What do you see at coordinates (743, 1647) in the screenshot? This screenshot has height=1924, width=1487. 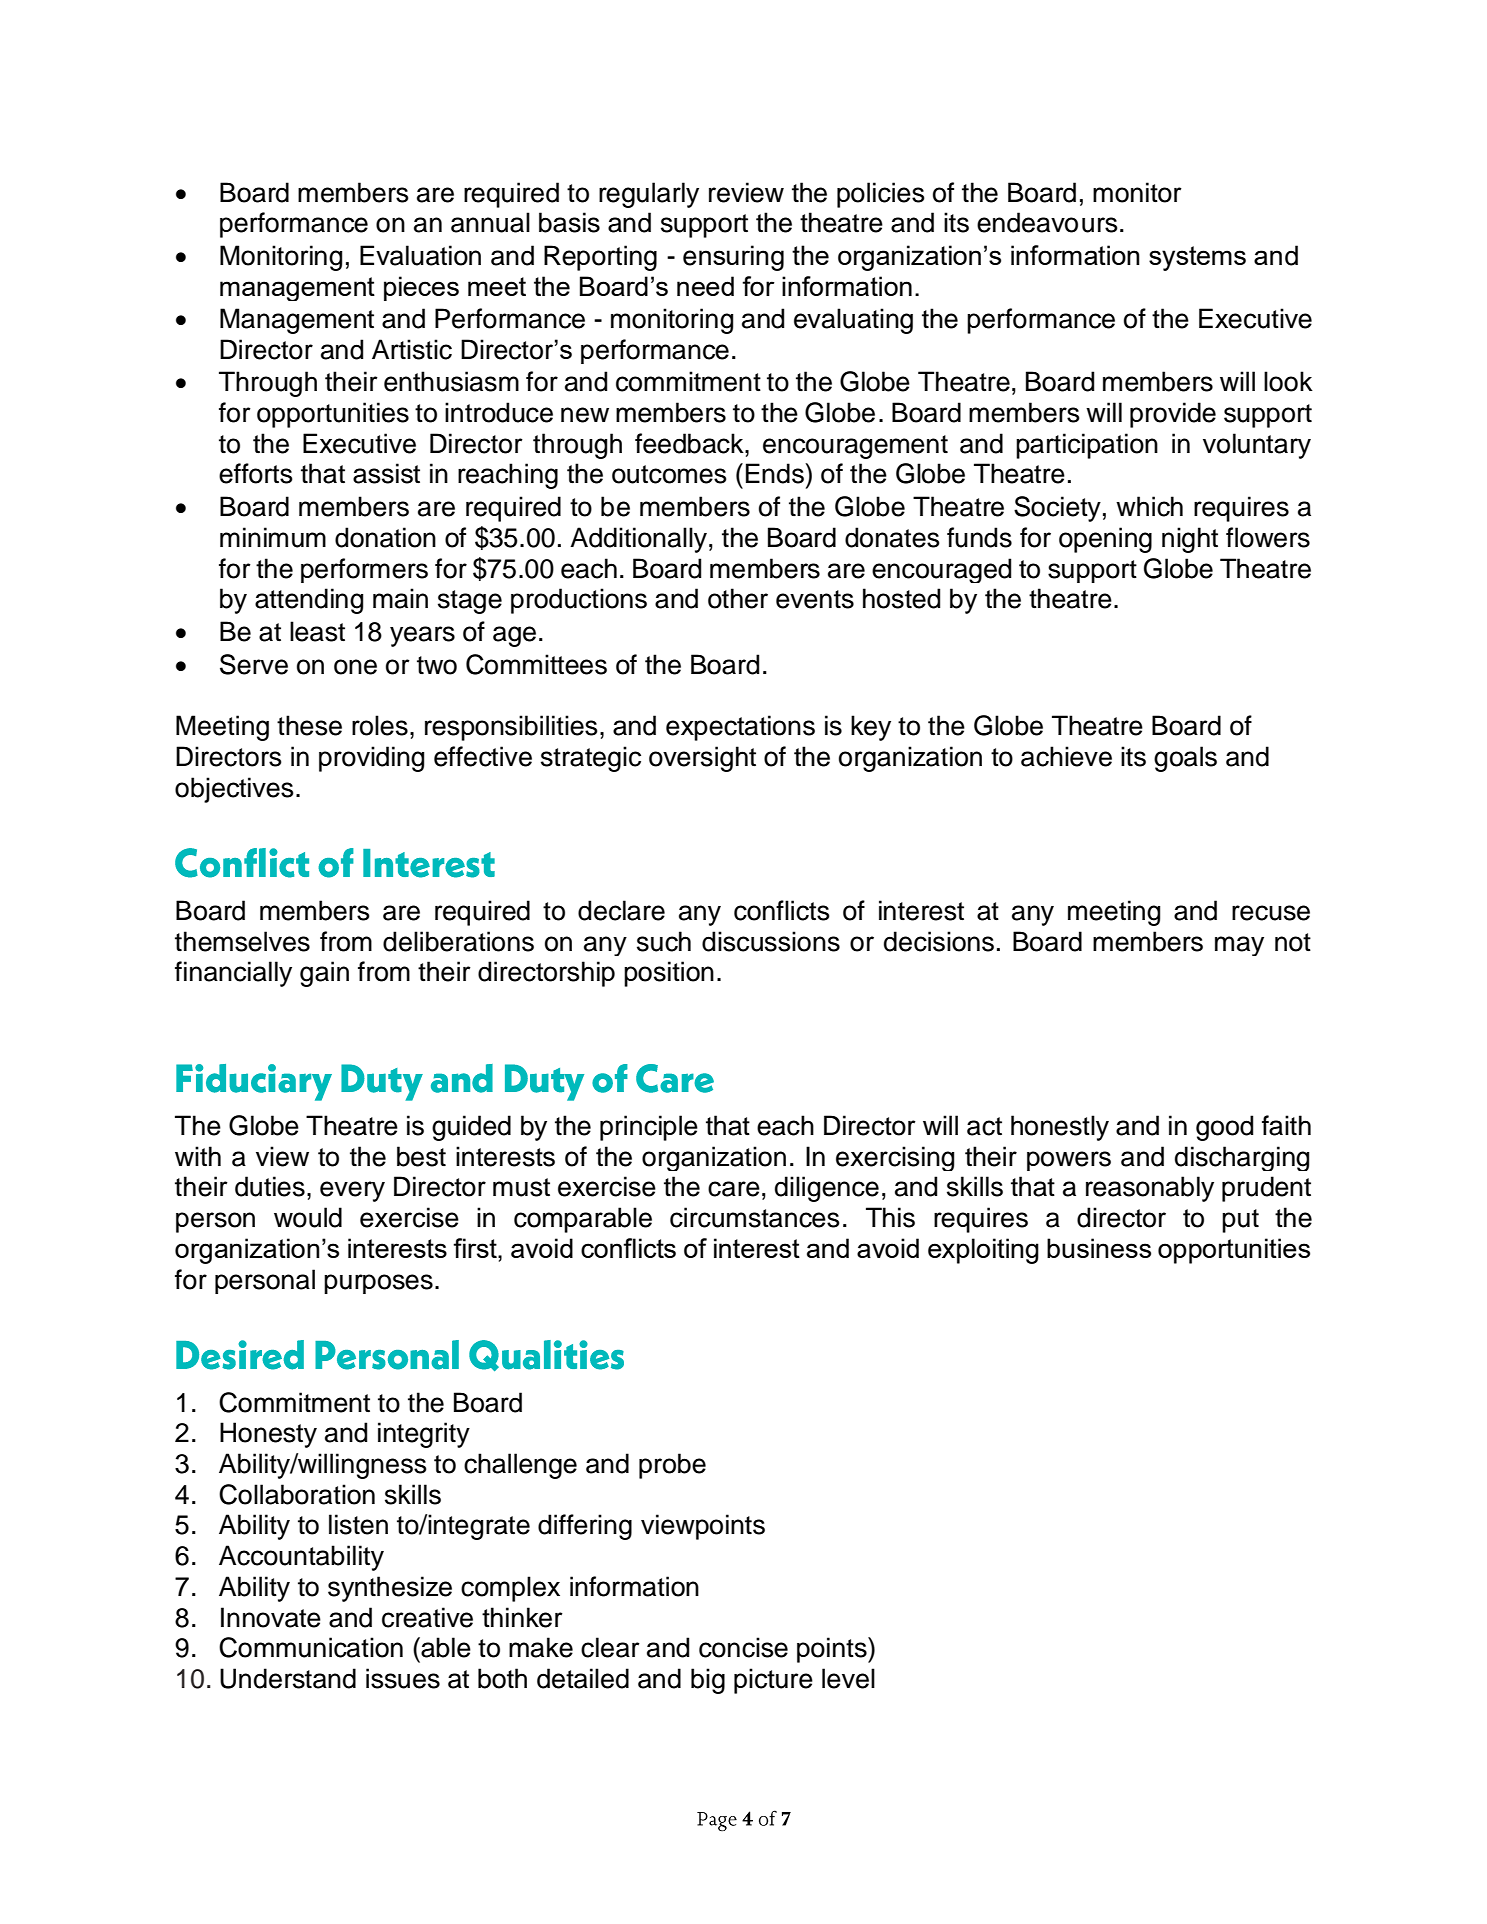 I see `concise` at bounding box center [743, 1647].
